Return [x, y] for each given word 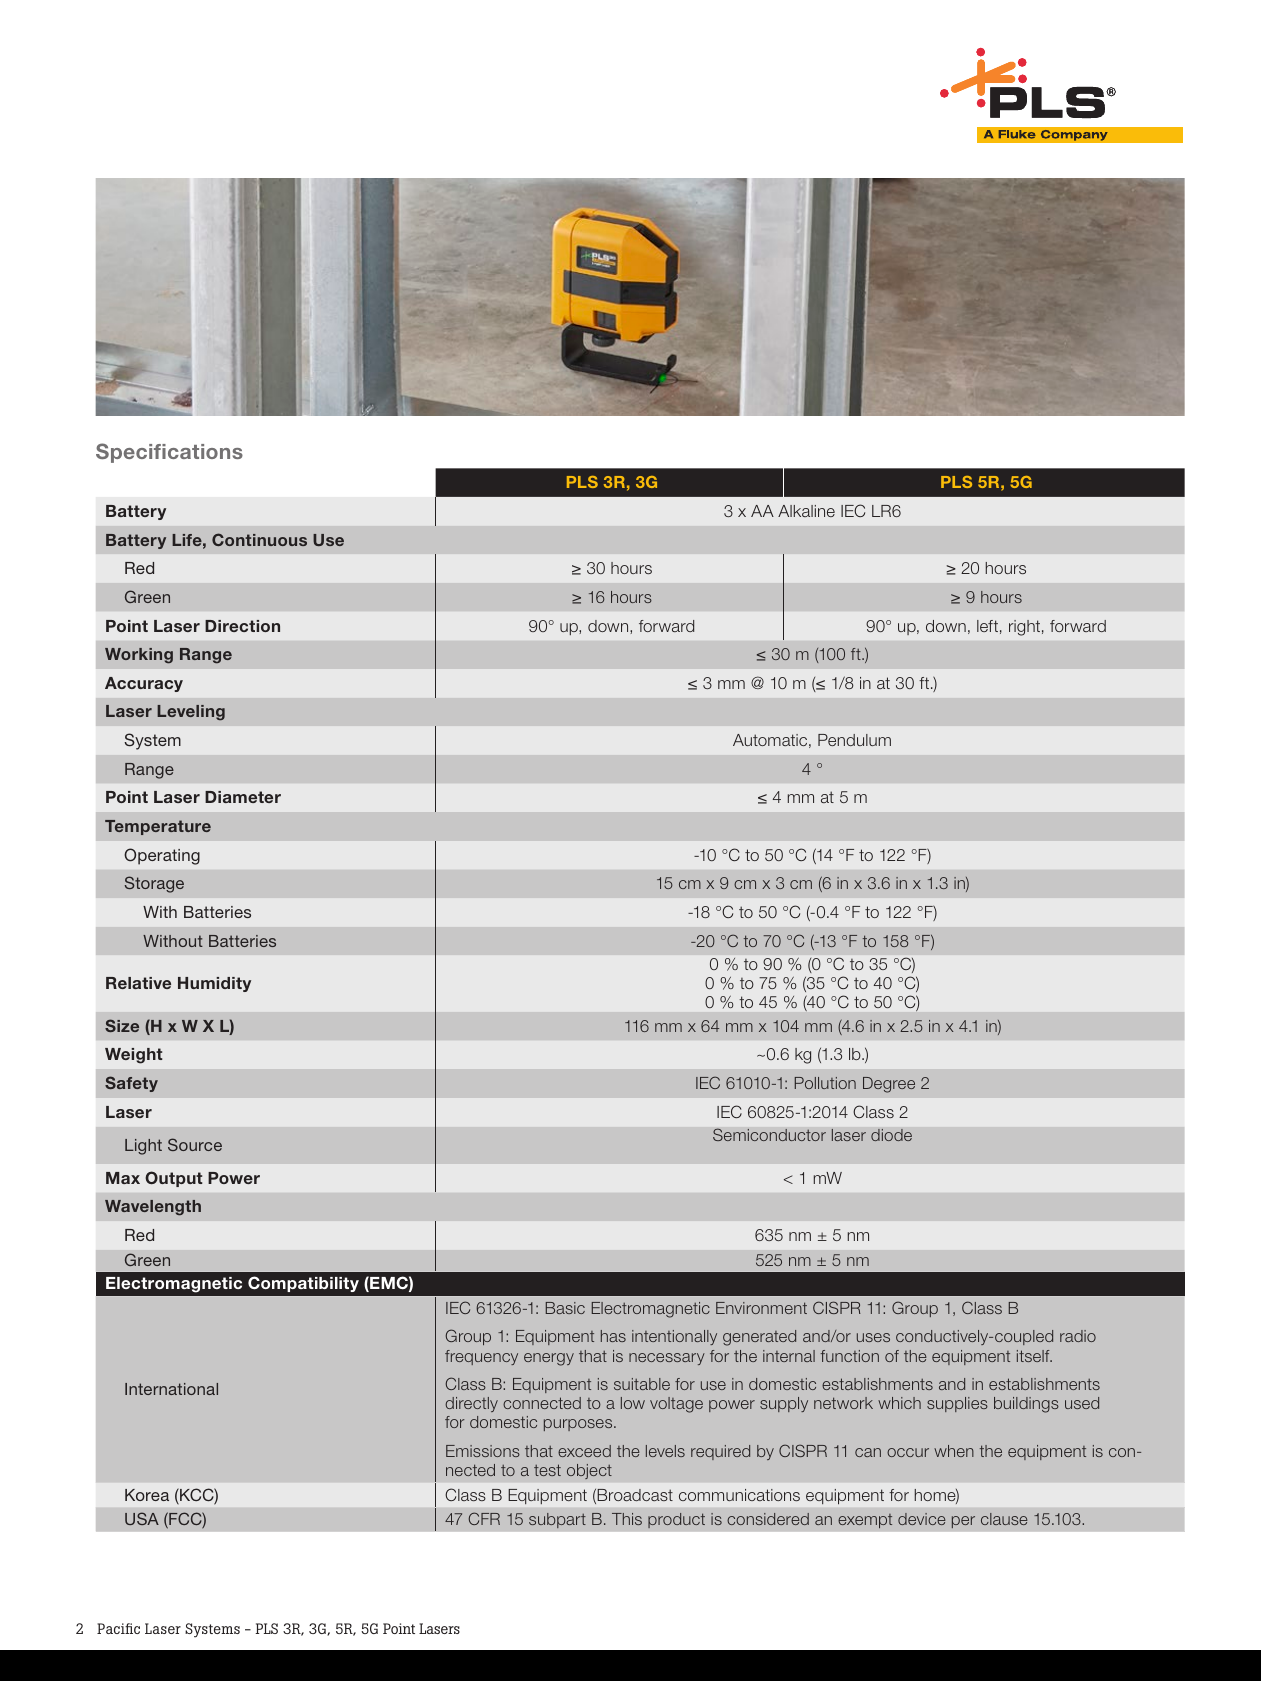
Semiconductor [769, 1134]
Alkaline [806, 511]
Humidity [214, 984]
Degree [889, 1085]
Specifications [169, 453]
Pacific [118, 1628]
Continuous [259, 539]
